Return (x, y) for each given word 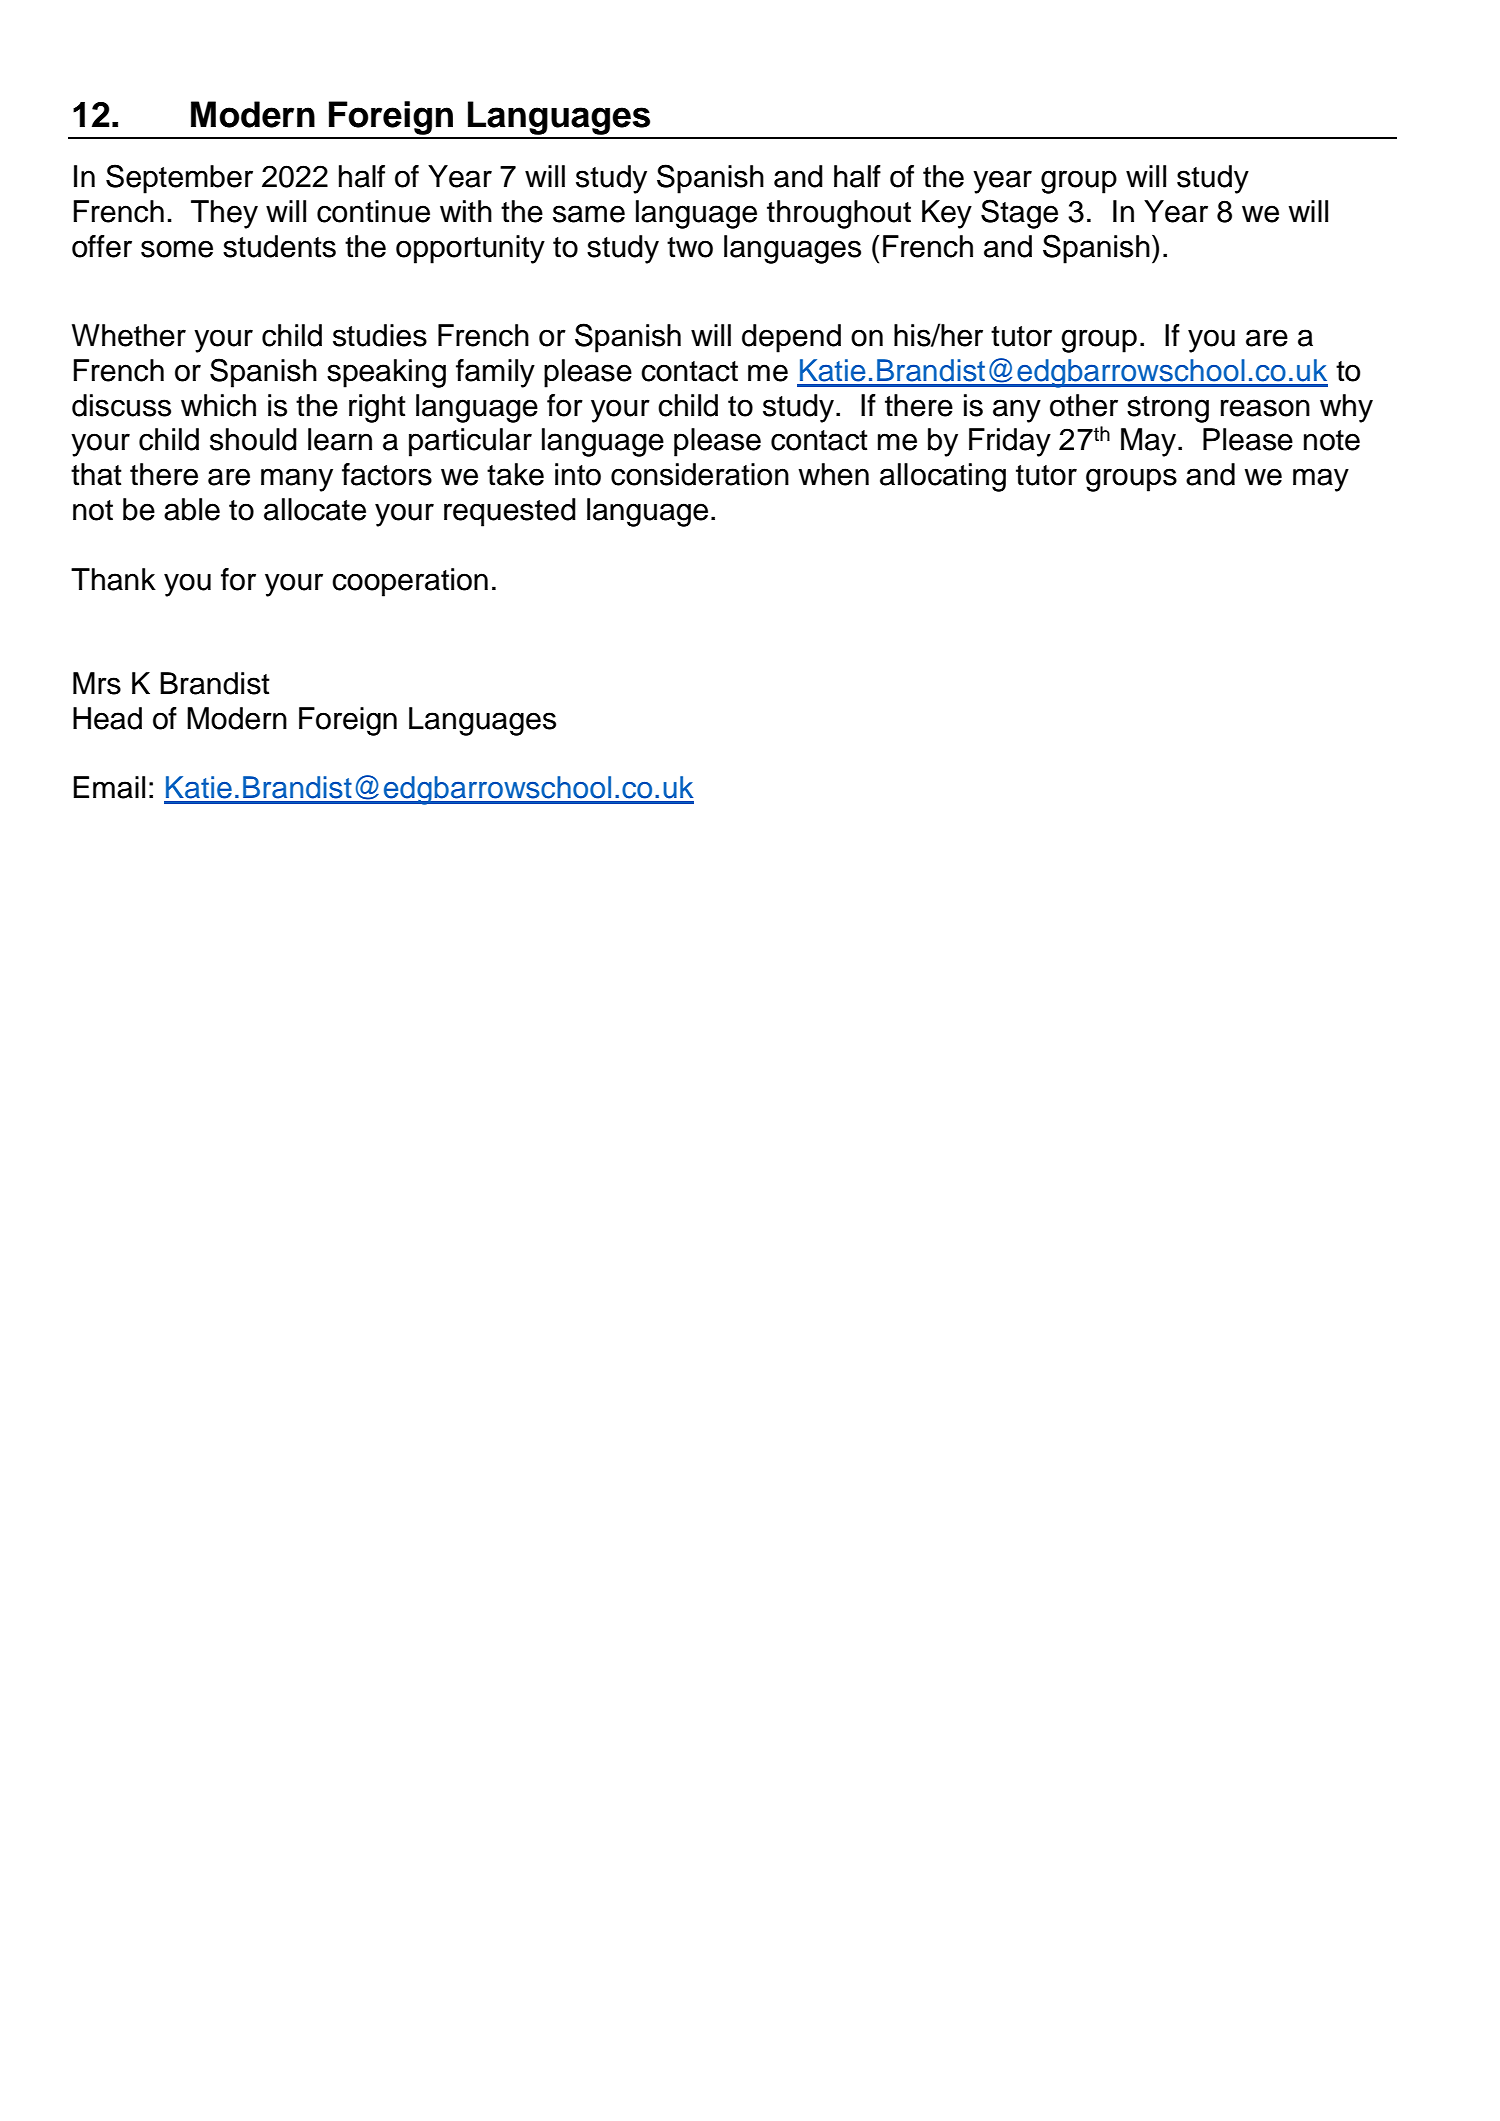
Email (109, 787)
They (224, 214)
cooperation (410, 582)
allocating (943, 477)
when (834, 474)
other (1084, 405)
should (253, 439)
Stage (1019, 214)
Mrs (97, 683)
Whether (129, 335)
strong (1168, 409)
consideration (700, 474)
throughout (839, 214)
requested (510, 512)
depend (791, 338)
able (192, 509)
